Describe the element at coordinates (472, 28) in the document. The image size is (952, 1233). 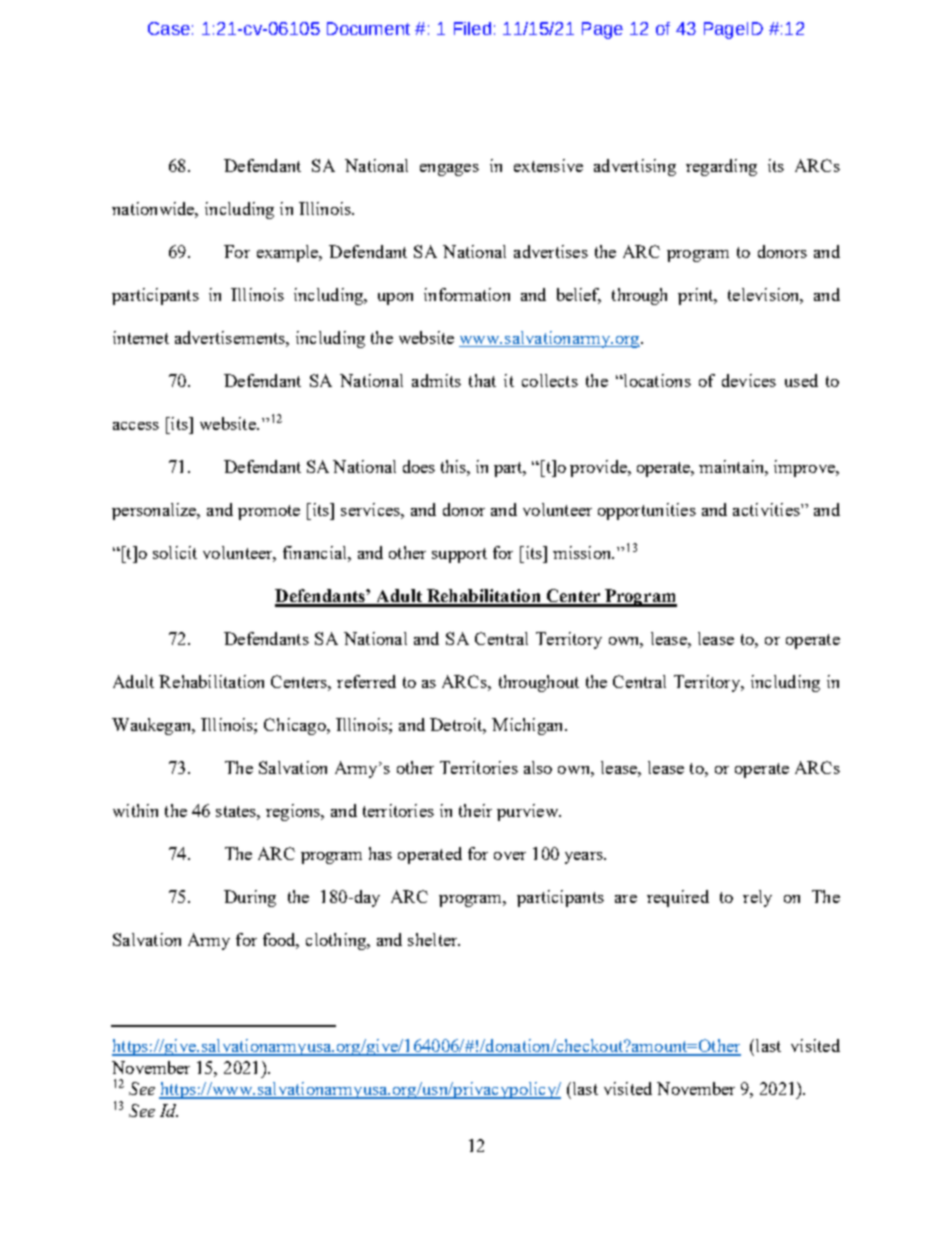
I see `Filed` at that location.
